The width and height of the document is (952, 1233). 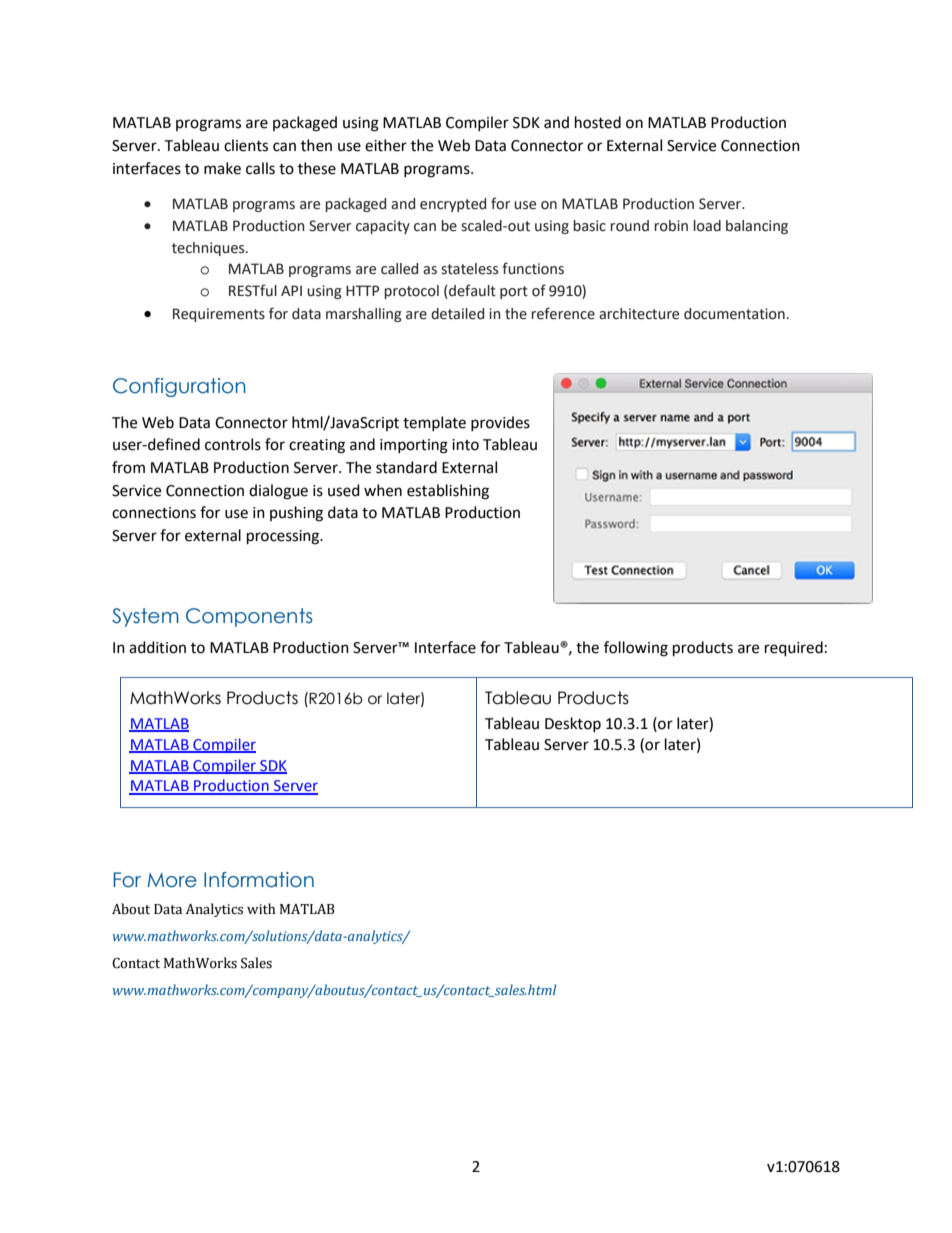 What do you see at coordinates (734, 314) in the document?
I see `documentation` at bounding box center [734, 314].
